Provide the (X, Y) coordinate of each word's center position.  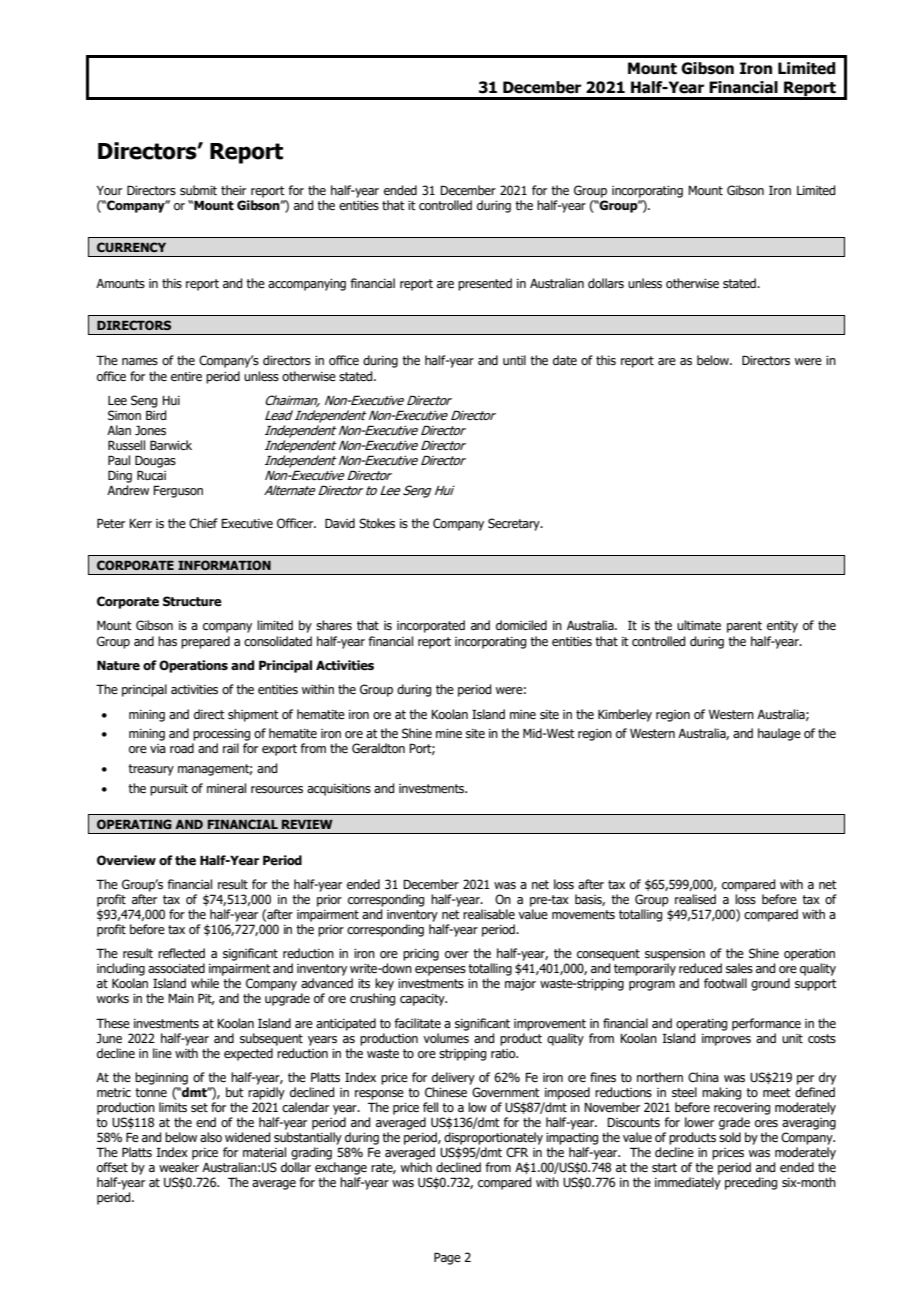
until (514, 360)
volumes (446, 1038)
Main (181, 998)
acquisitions (339, 790)
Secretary (515, 524)
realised (695, 899)
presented (485, 284)
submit (198, 190)
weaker (179, 1167)
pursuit (169, 790)
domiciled (521, 625)
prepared (205, 642)
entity (782, 627)
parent (744, 627)
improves (726, 1040)
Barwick (171, 445)
